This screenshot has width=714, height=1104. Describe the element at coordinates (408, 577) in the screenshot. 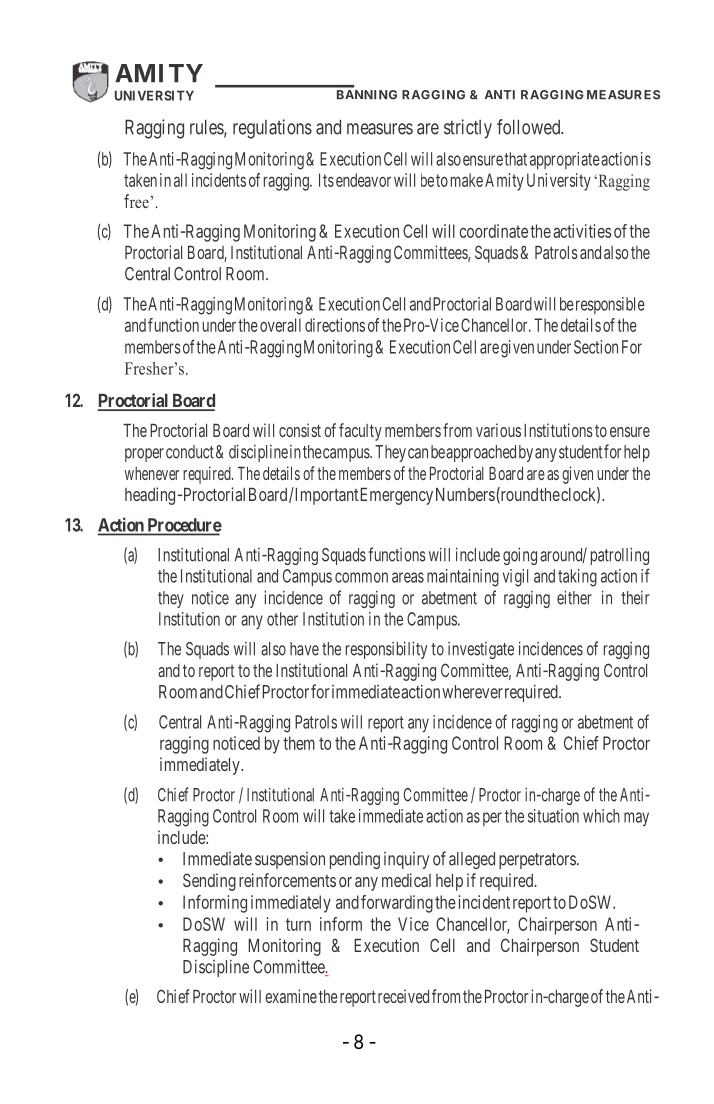

I see `areas` at that location.
